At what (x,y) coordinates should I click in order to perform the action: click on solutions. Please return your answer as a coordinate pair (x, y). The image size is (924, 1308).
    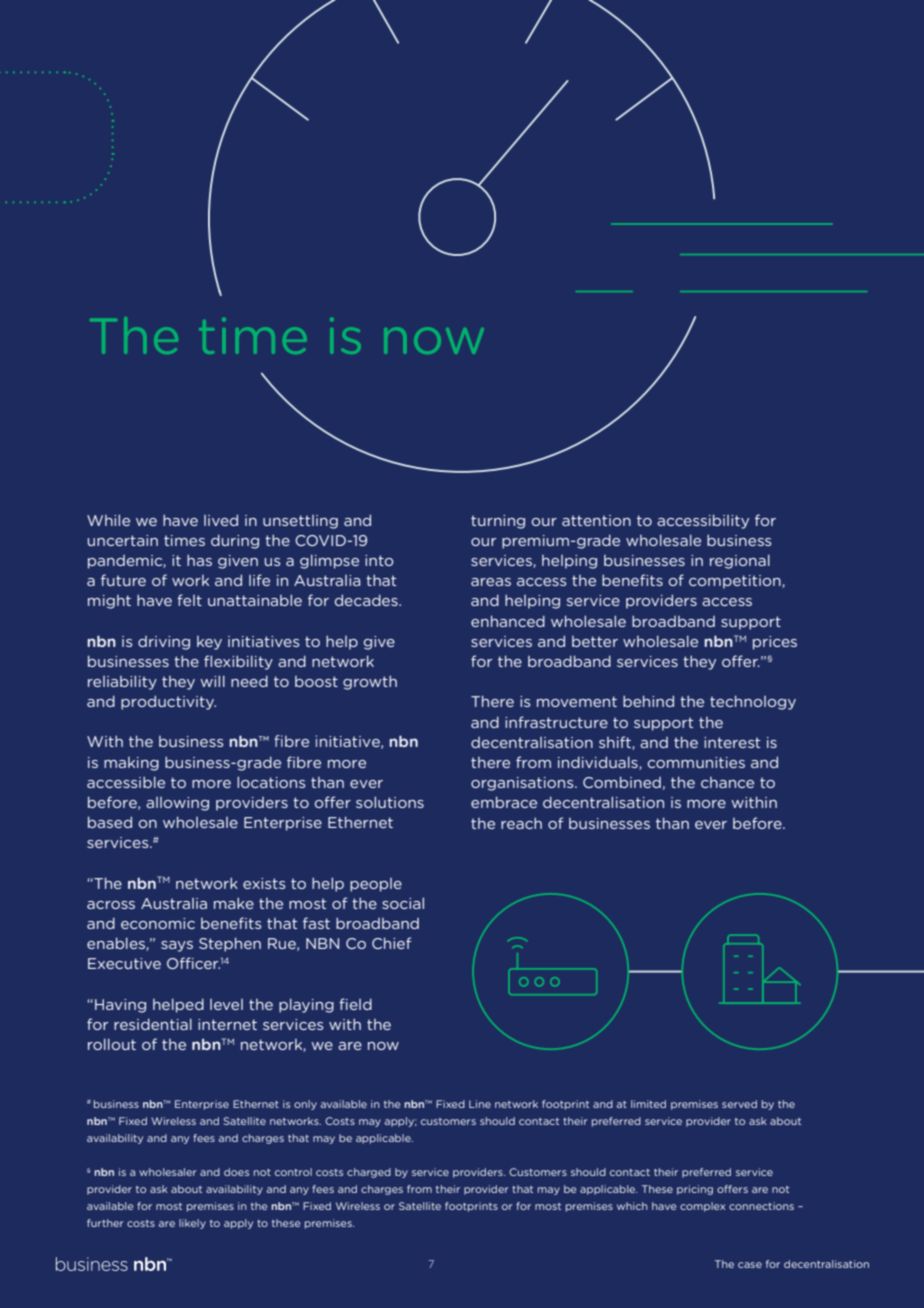
    Looking at the image, I should click on (390, 802).
